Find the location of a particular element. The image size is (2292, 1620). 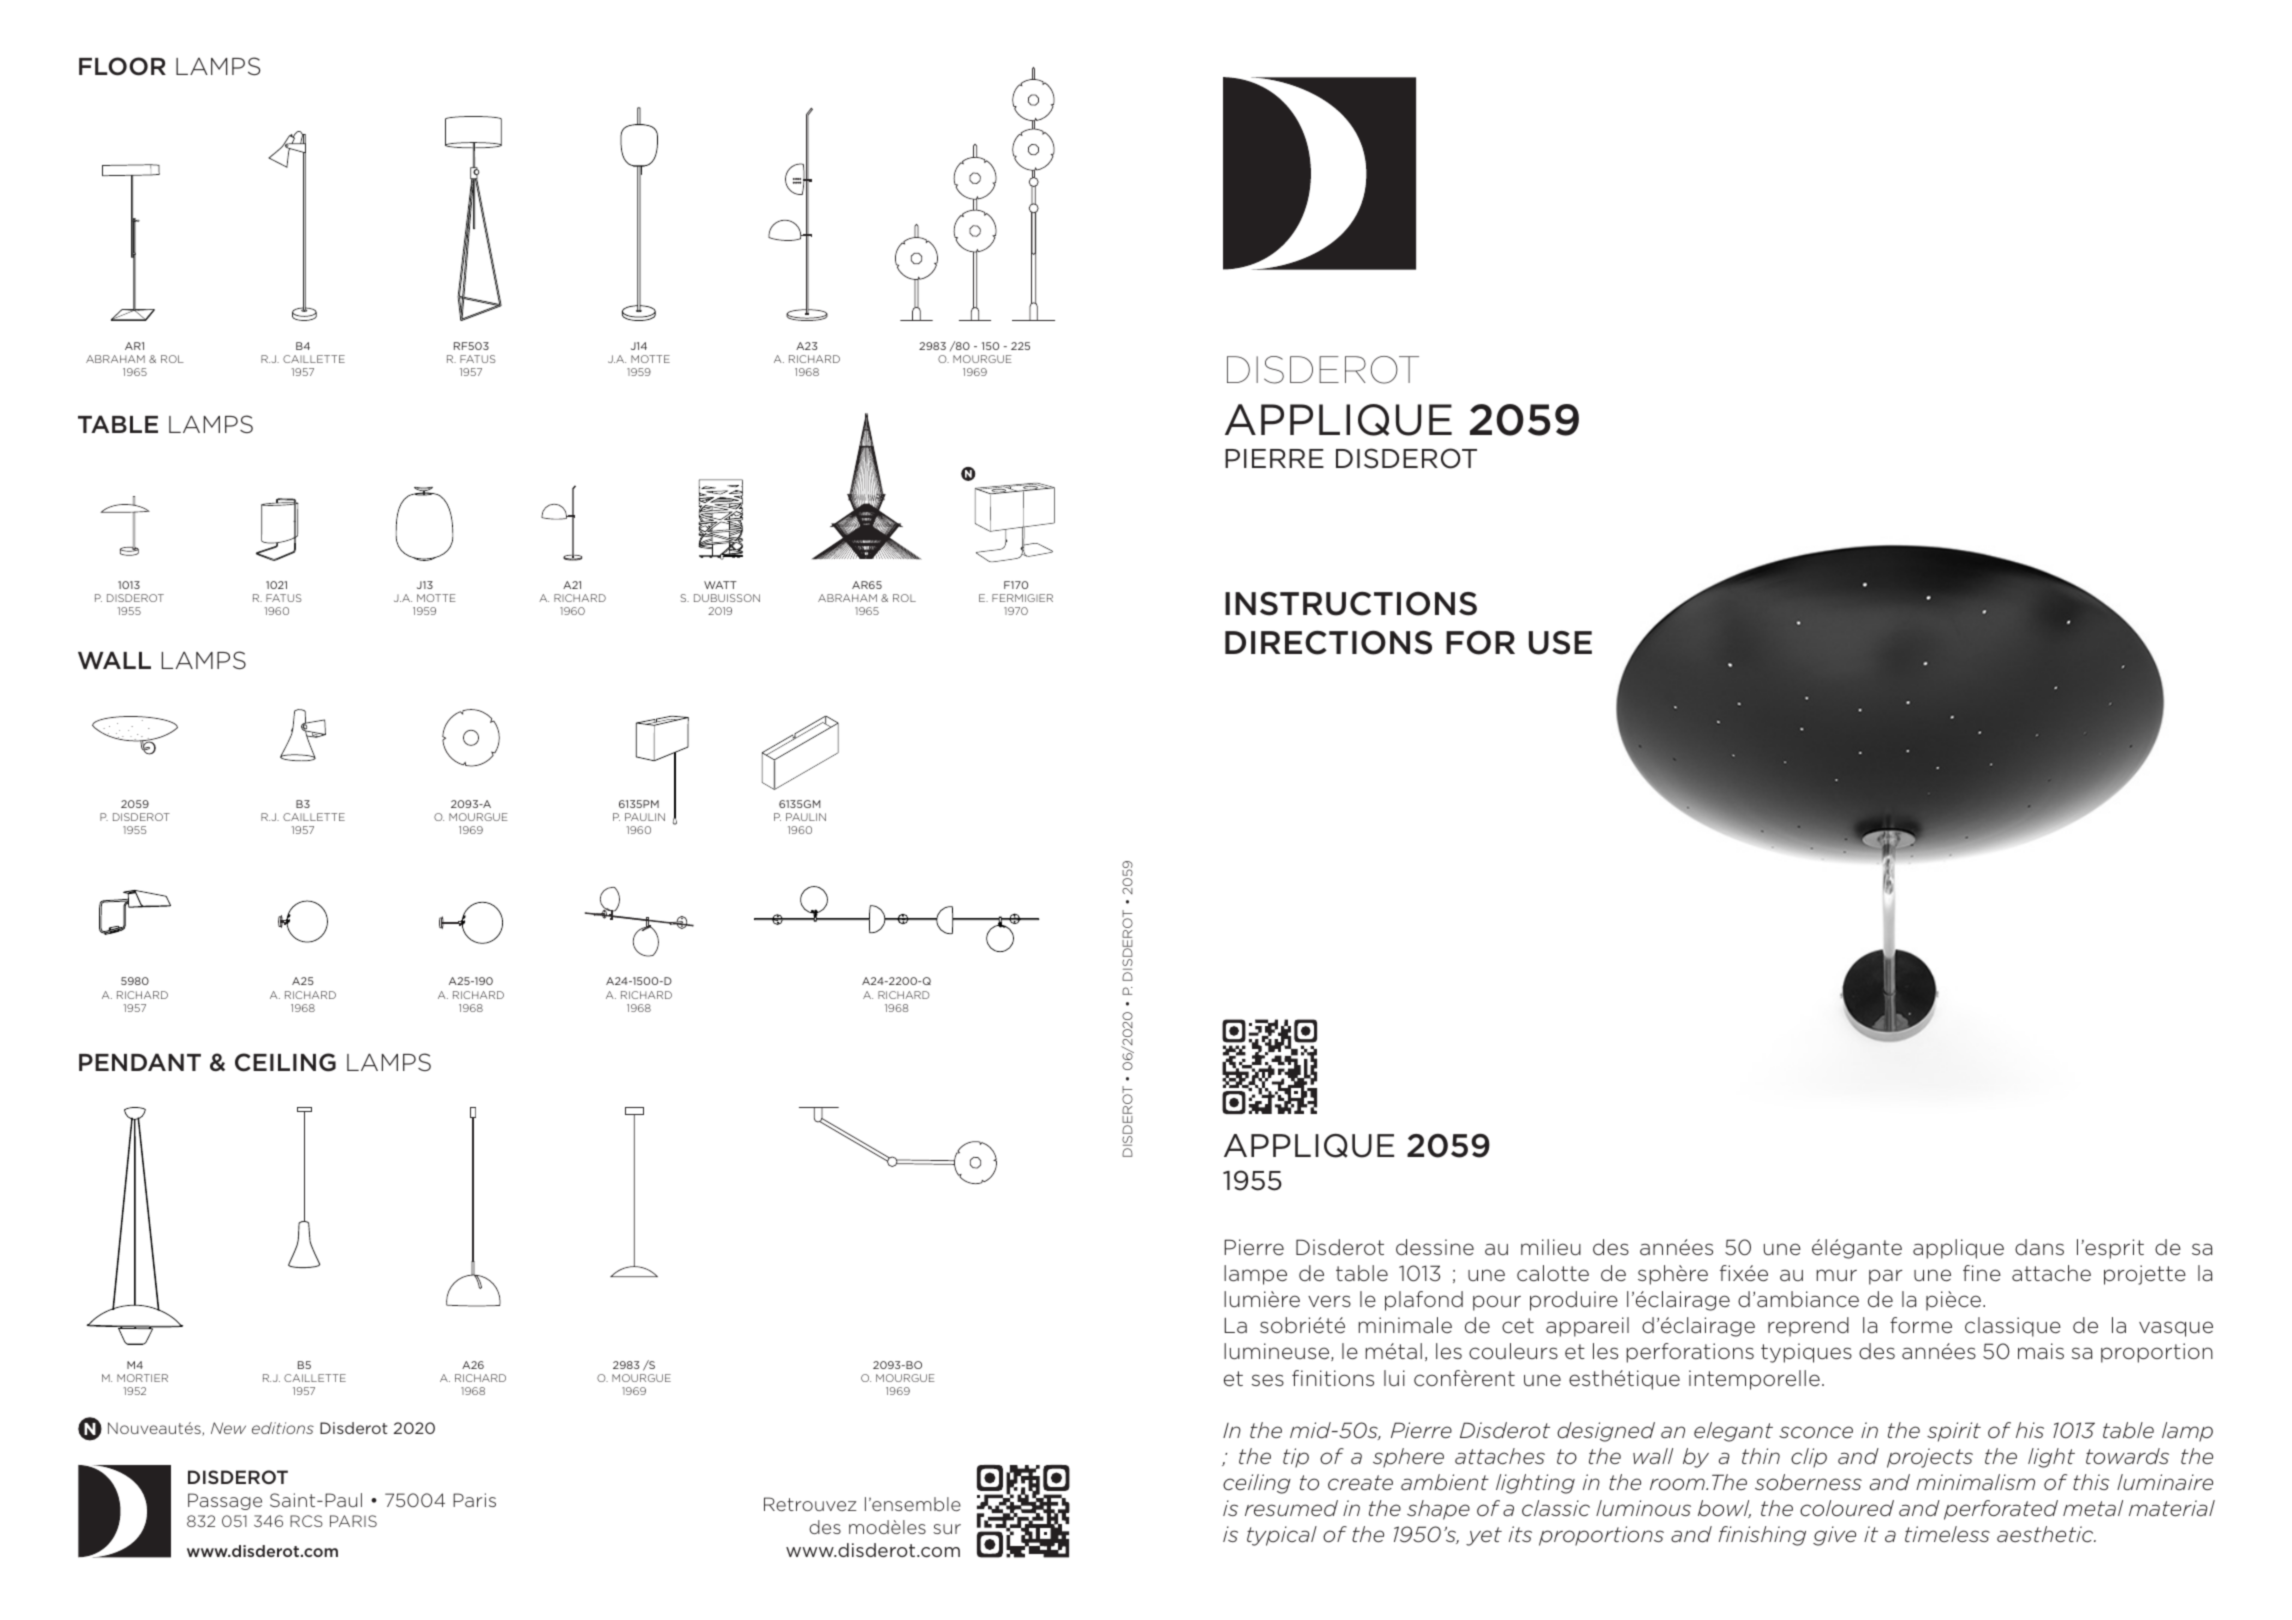

PENDANT is located at coordinates (140, 1062).
